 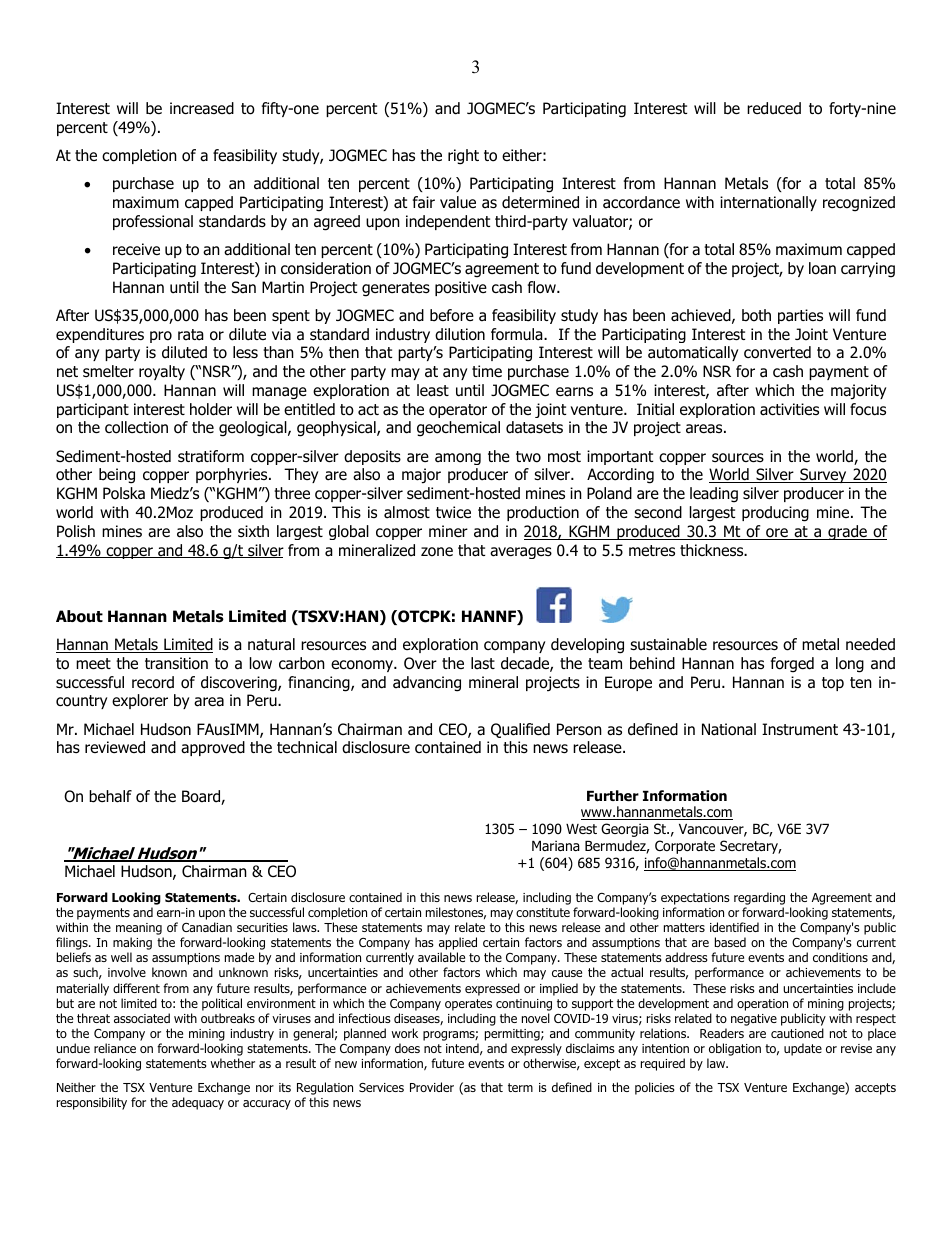 What do you see at coordinates (463, 157) in the screenshot?
I see `right` at bounding box center [463, 157].
